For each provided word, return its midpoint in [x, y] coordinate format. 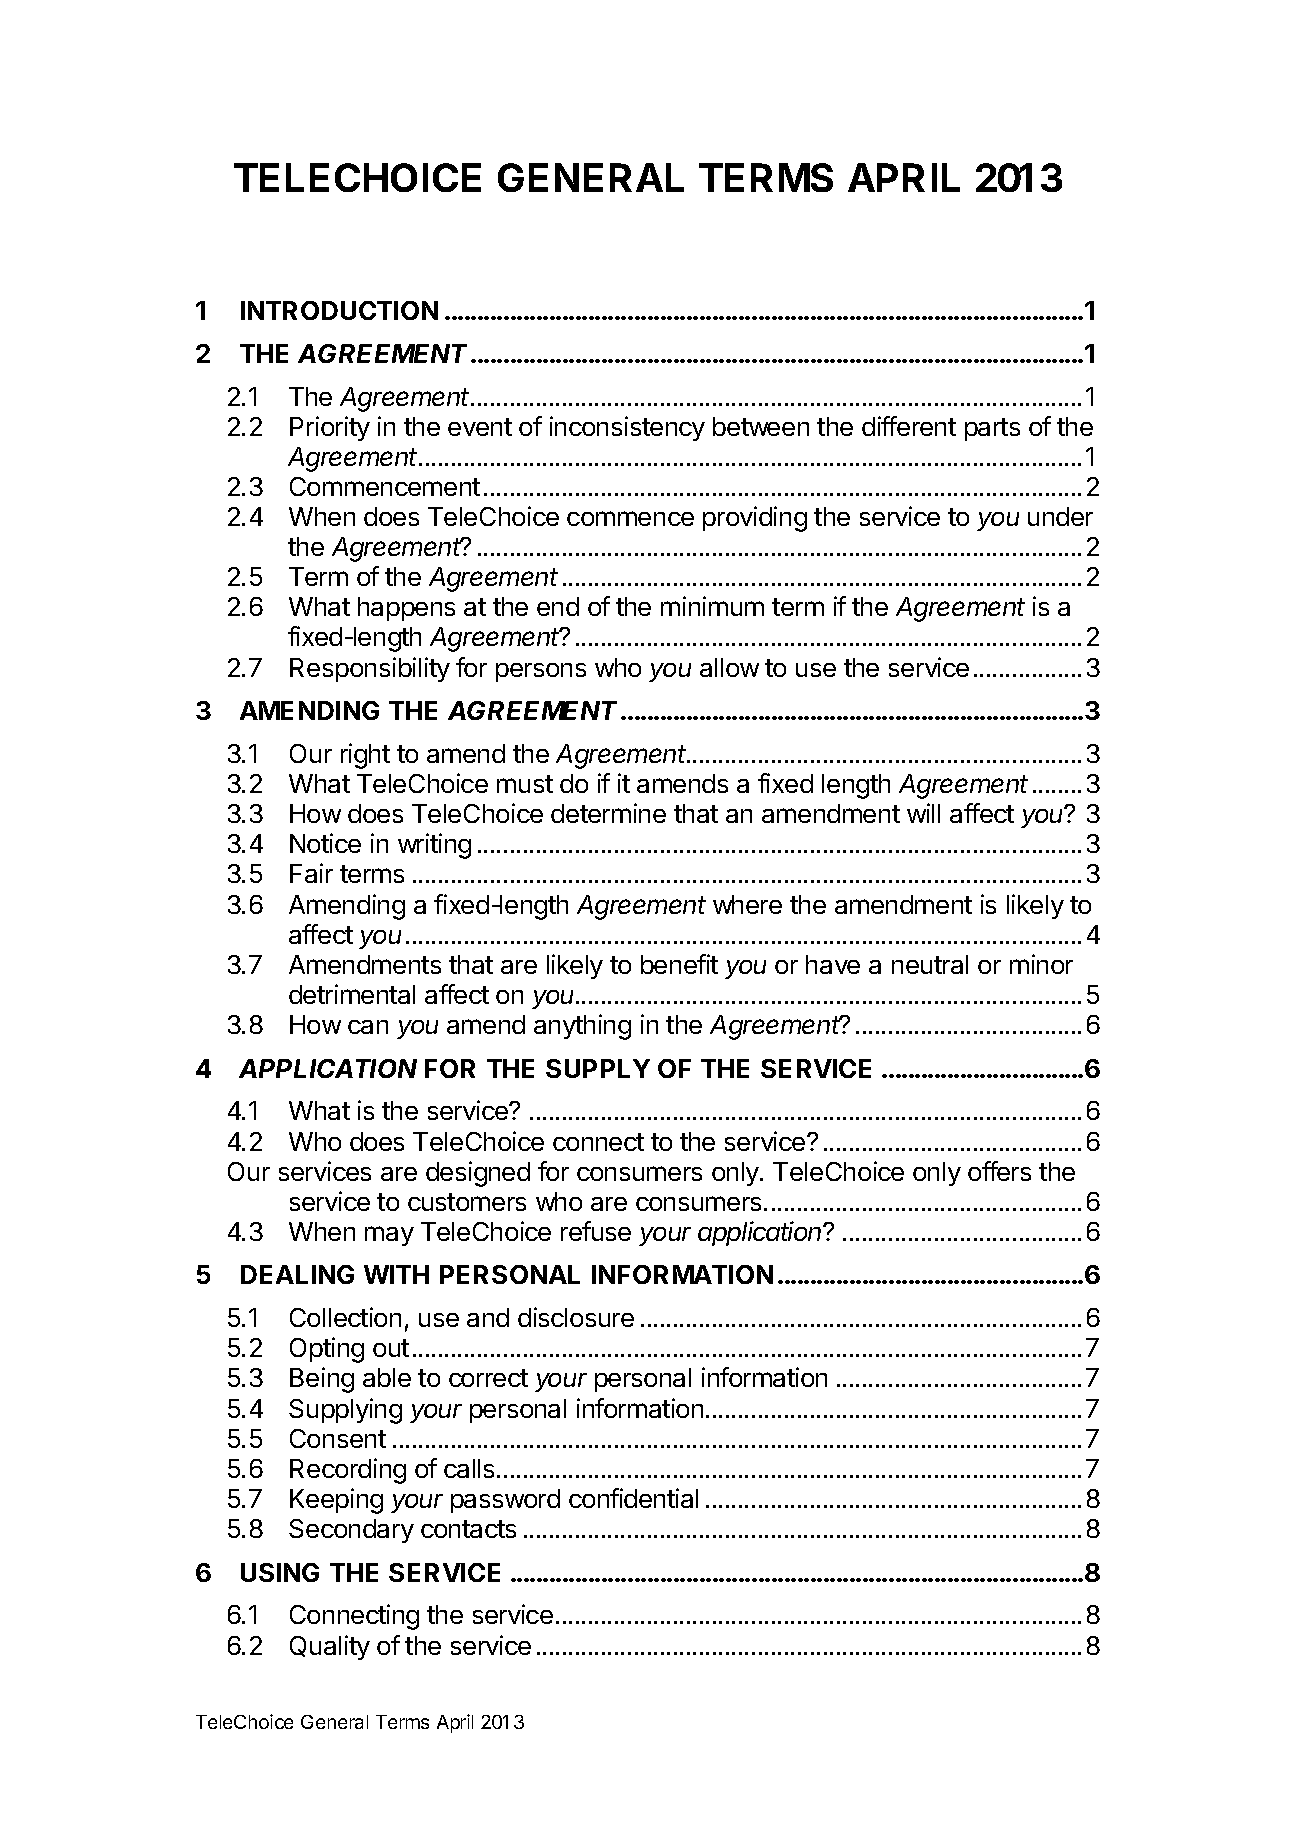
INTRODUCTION [339, 310]
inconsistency [627, 428]
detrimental [352, 994]
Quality [330, 1647]
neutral [930, 964]
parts [992, 429]
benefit [679, 964]
